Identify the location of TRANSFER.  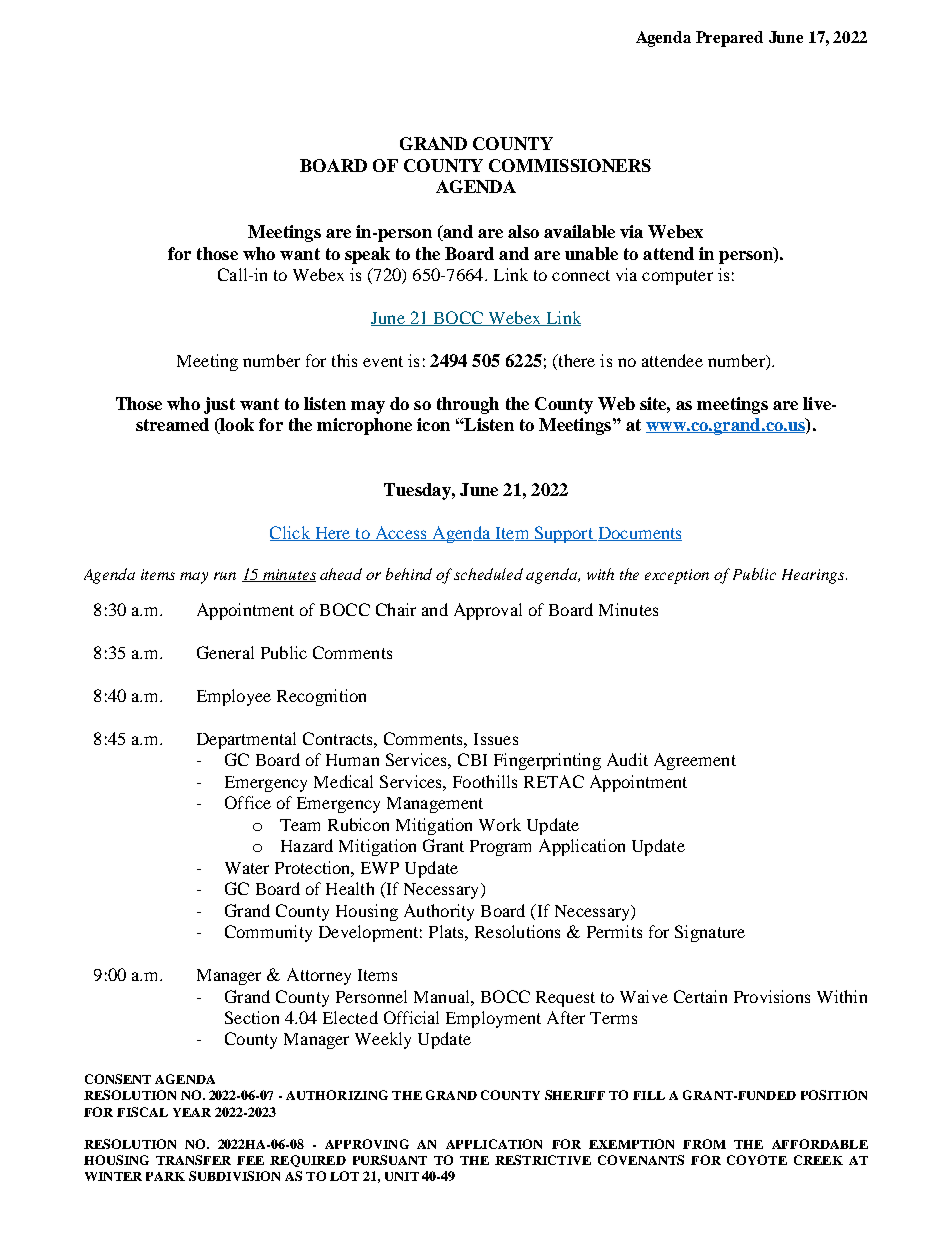
(193, 1160).
